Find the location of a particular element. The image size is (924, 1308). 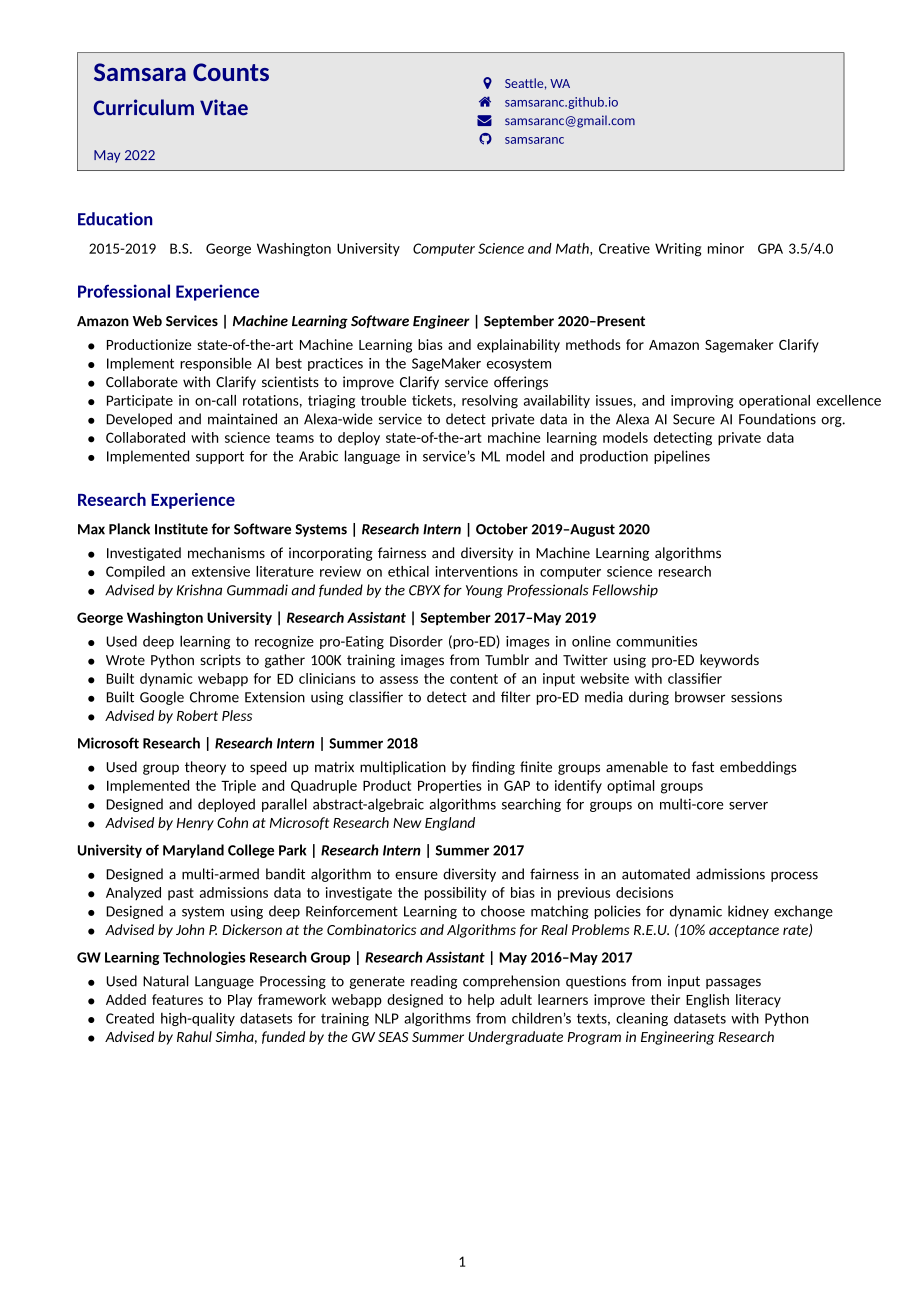

explainability is located at coordinates (518, 346).
